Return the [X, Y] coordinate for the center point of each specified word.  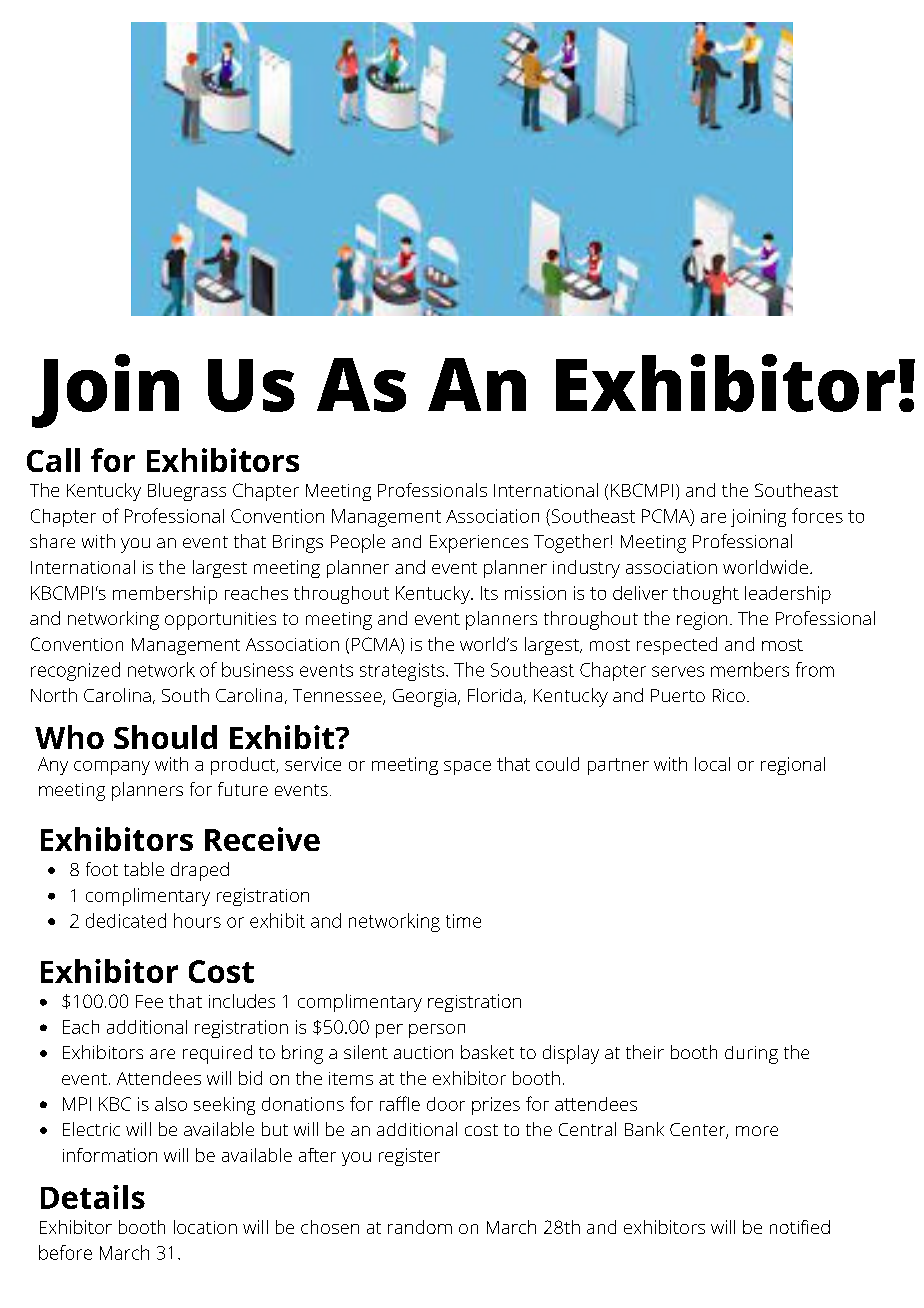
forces [817, 515]
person [437, 1031]
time [463, 921]
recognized [75, 671]
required [217, 1054]
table [144, 869]
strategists [402, 672]
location [205, 1227]
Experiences [479, 544]
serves [678, 671]
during [751, 1055]
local [712, 764]
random [420, 1227]
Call [53, 460]
